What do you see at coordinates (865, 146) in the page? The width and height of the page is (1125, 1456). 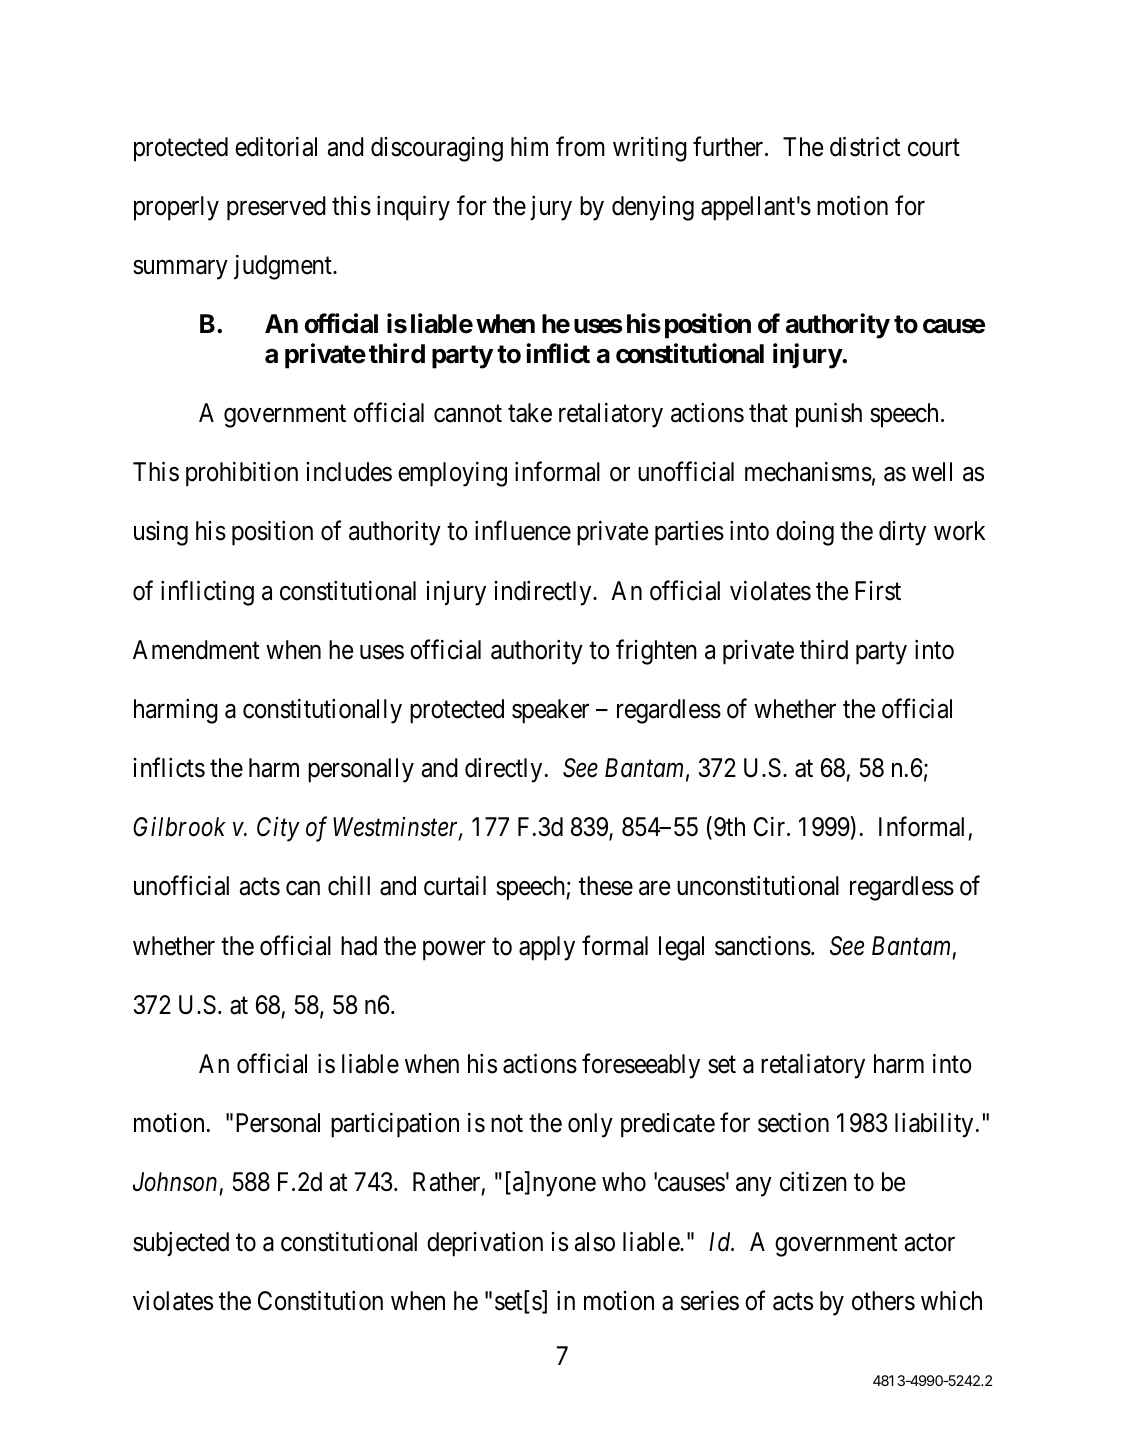 I see `district` at bounding box center [865, 146].
